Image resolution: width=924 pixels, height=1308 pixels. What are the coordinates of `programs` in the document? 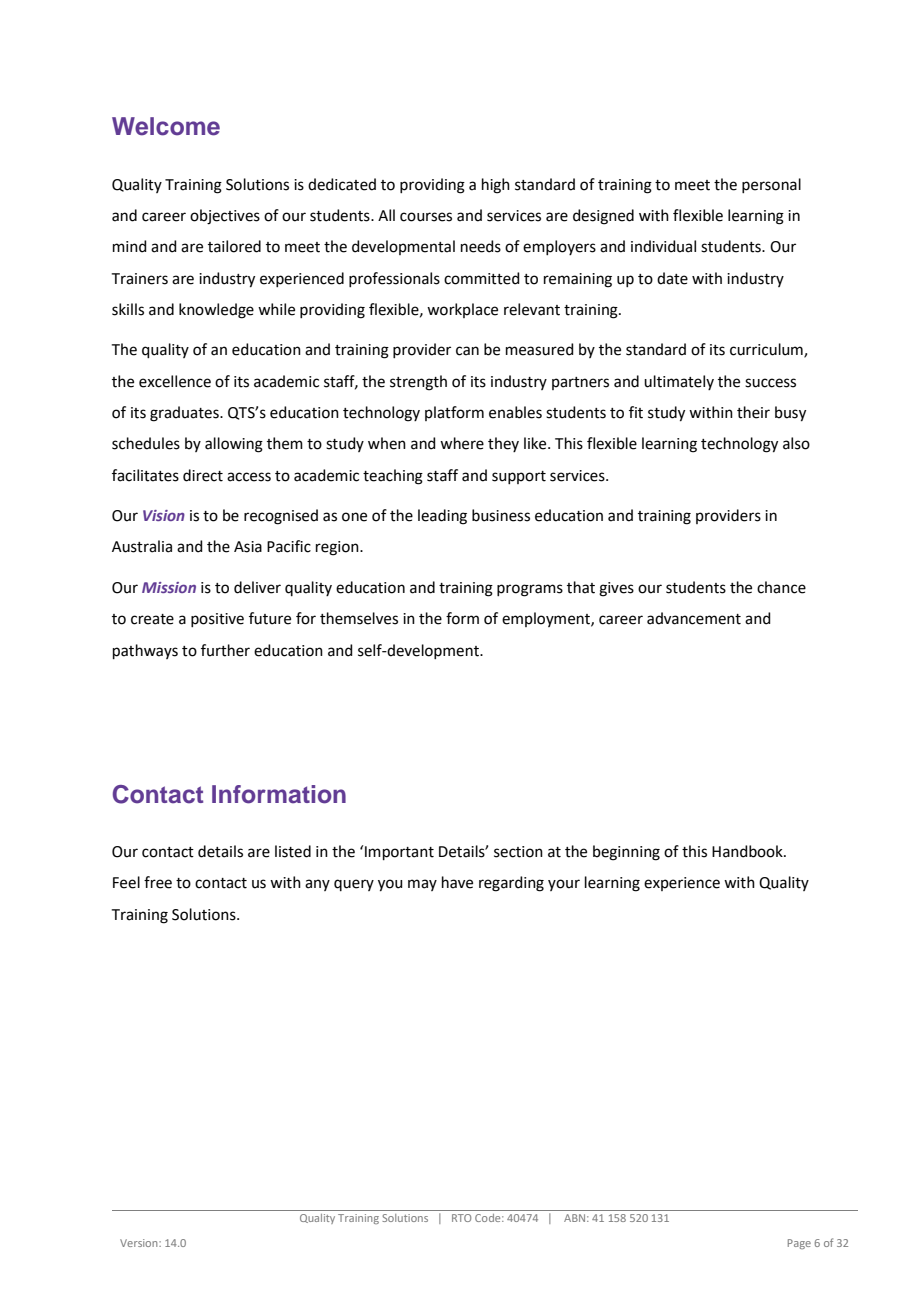 It's located at (530, 590).
